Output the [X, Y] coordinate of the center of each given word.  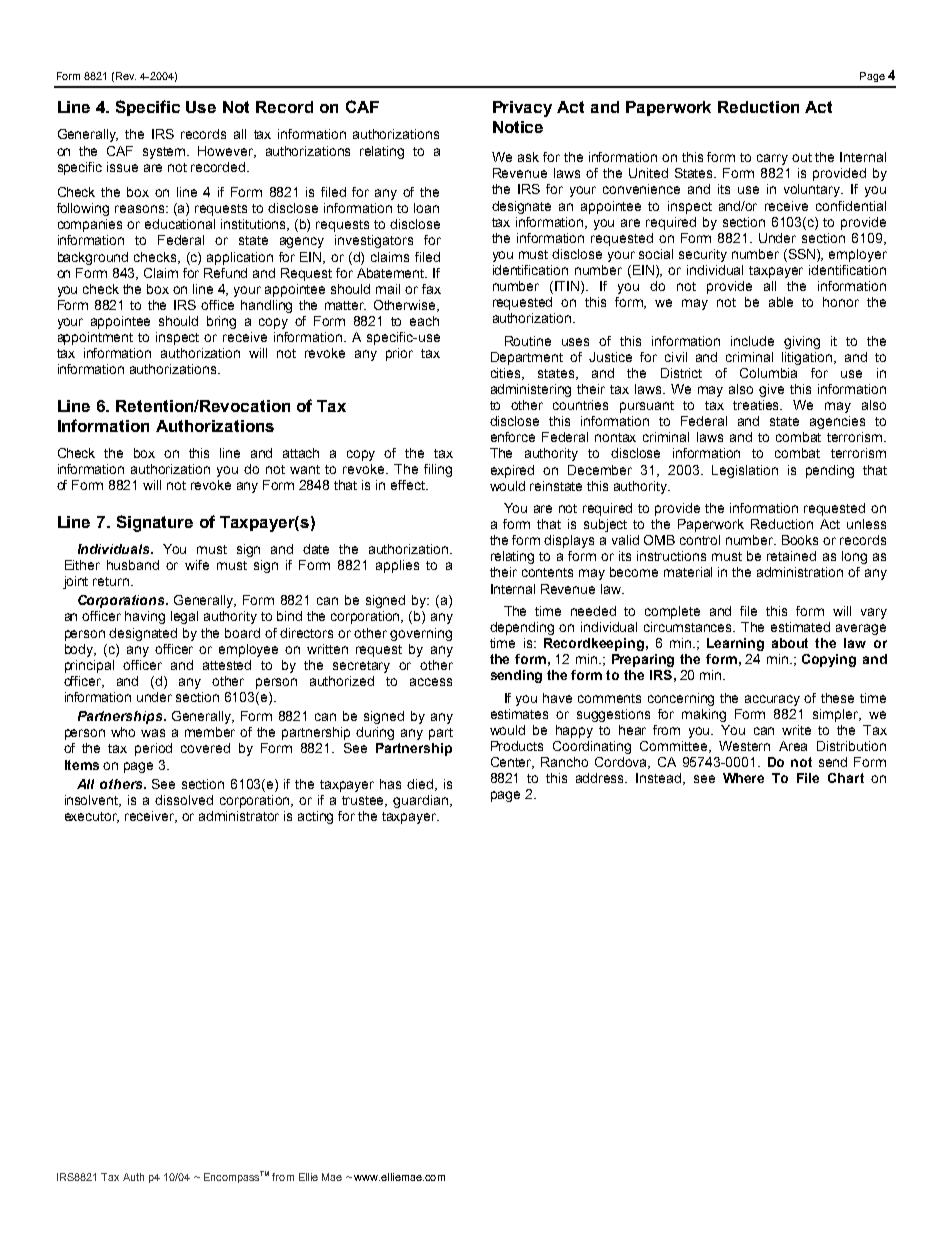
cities [507, 374]
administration [800, 572]
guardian [420, 801]
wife [197, 565]
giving [802, 342]
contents [547, 572]
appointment [95, 338]
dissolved [184, 800]
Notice [518, 127]
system [165, 153]
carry [772, 159]
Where [743, 778]
